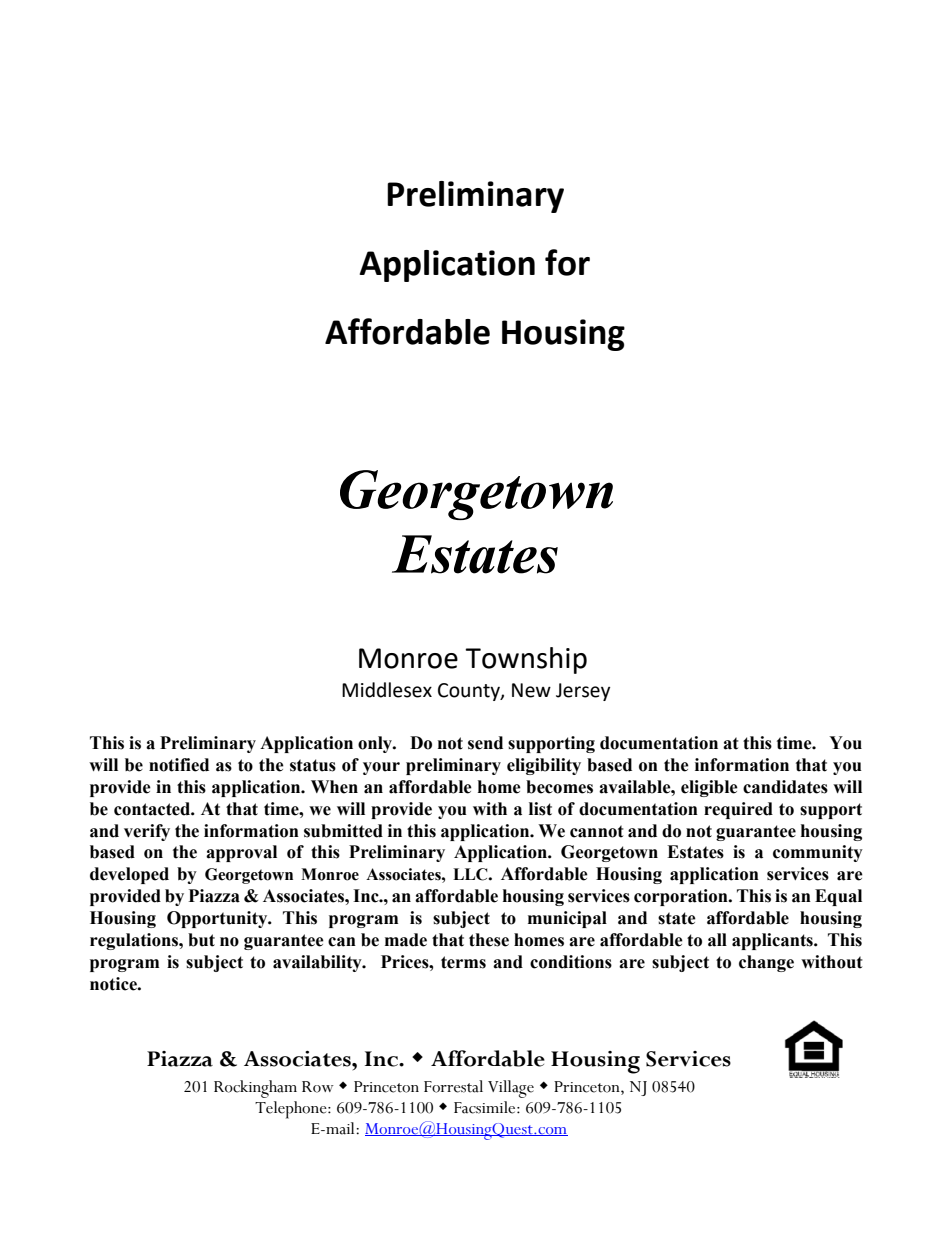 This screenshot has width=952, height=1233. What do you see at coordinates (463, 962) in the screenshot?
I see `terms` at bounding box center [463, 962].
